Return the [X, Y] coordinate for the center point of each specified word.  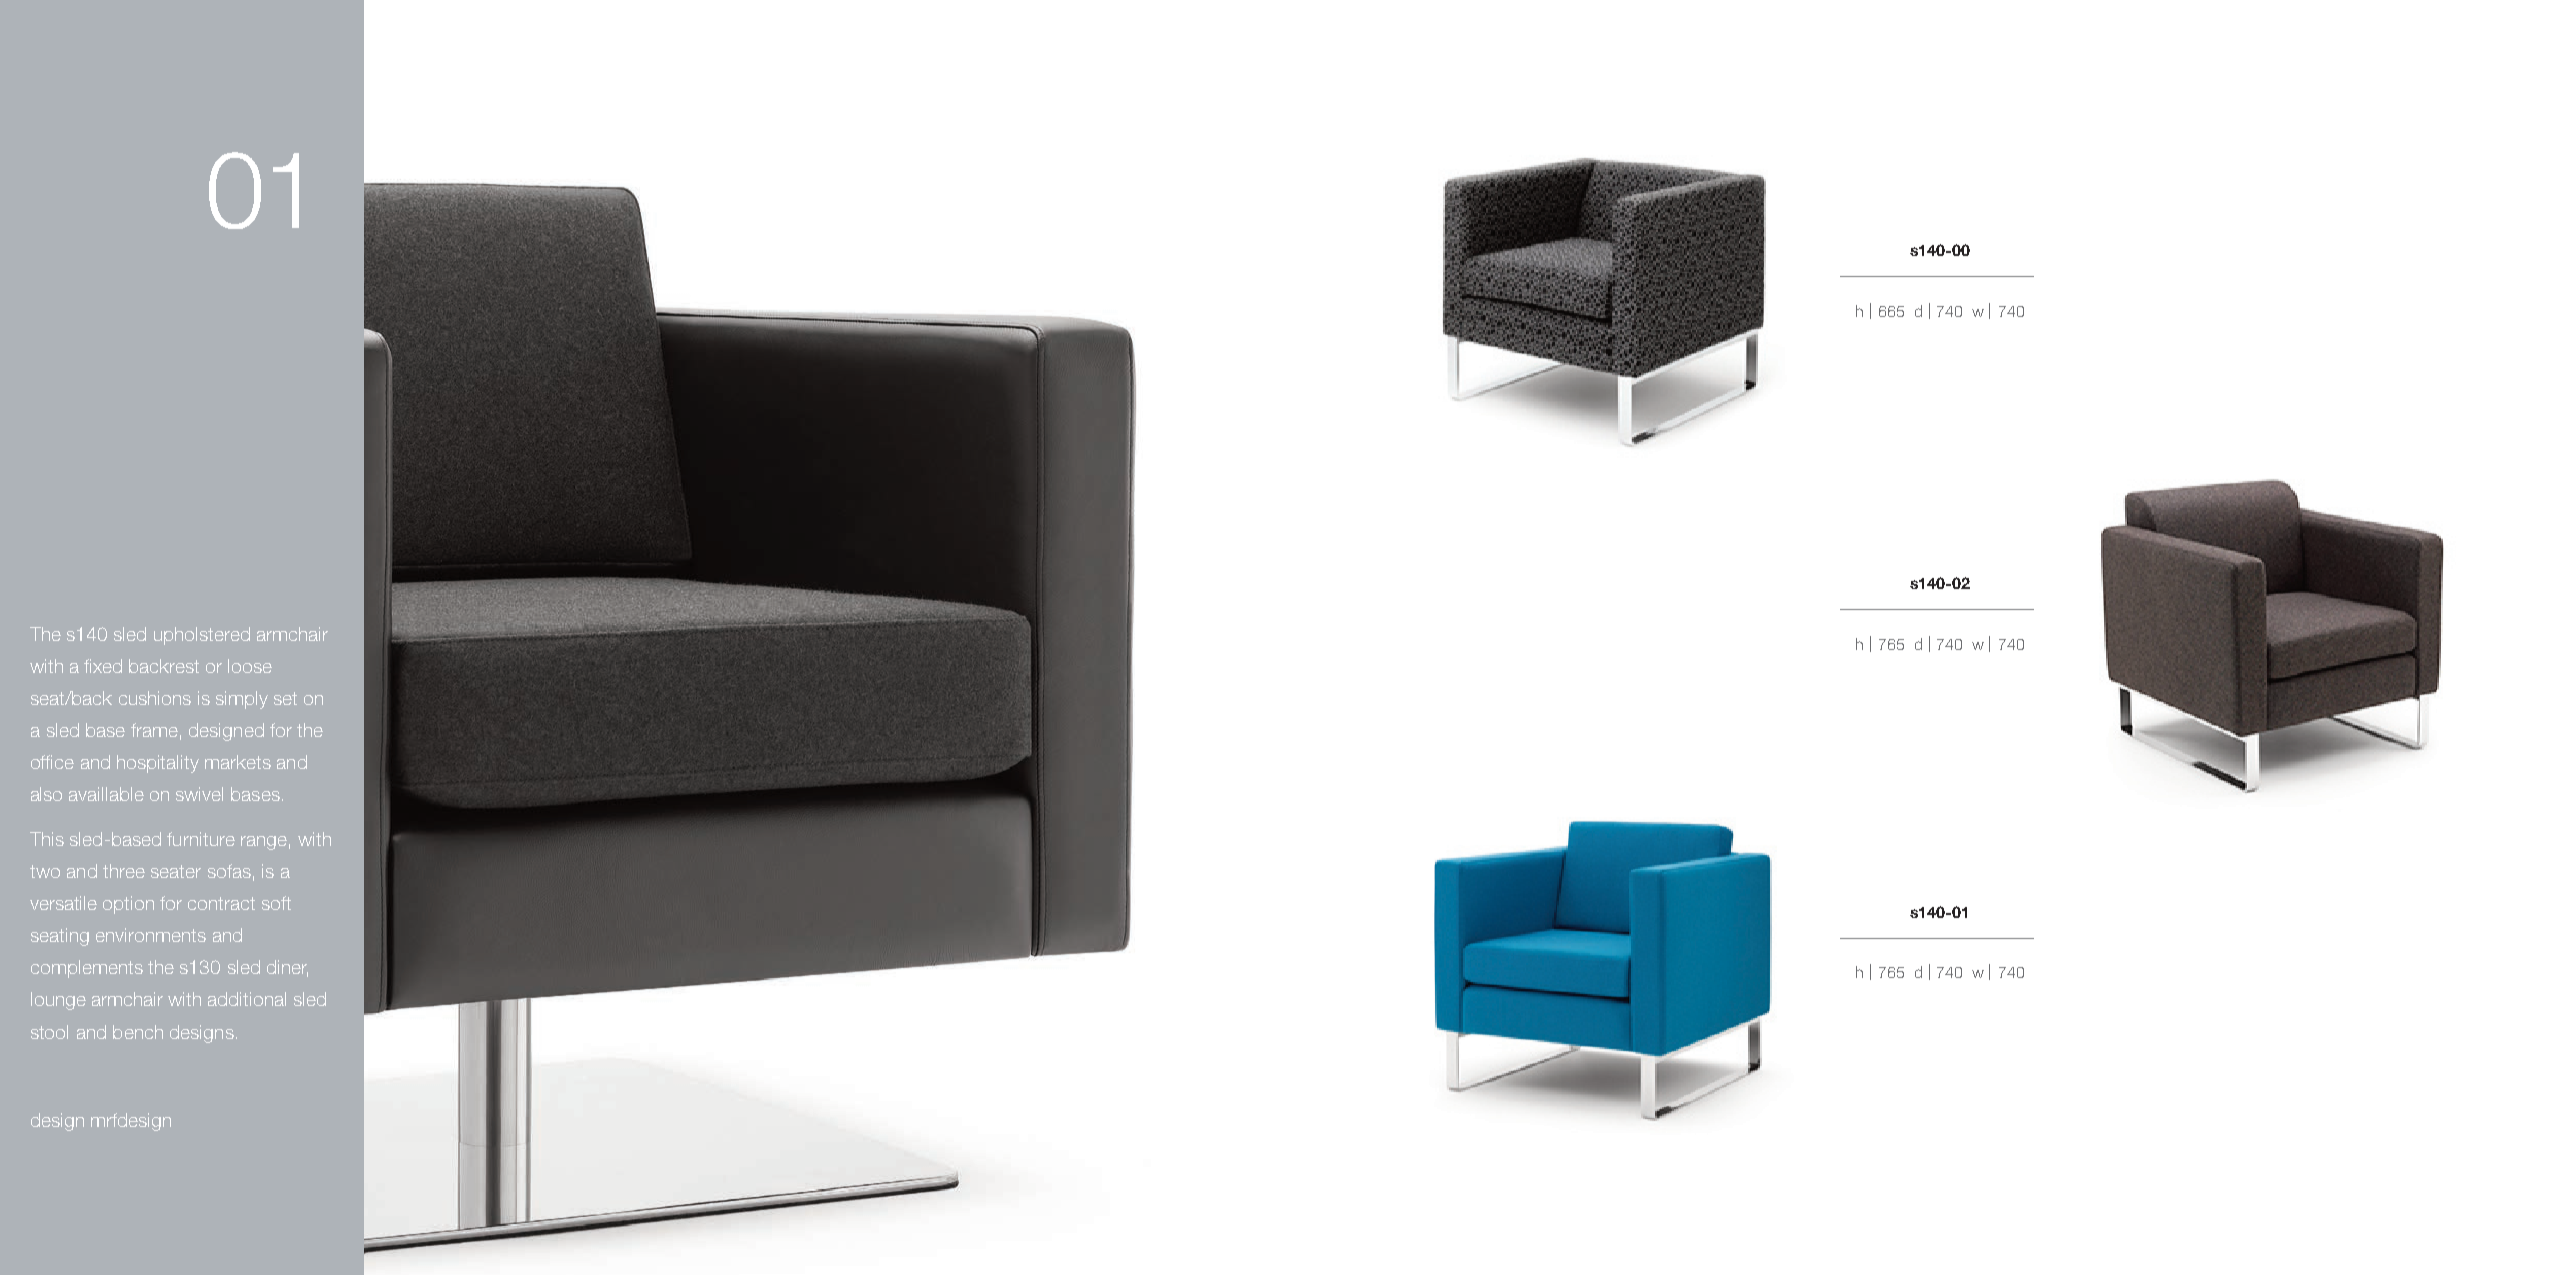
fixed [103, 666]
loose [250, 666]
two [45, 871]
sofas [229, 871]
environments [151, 935]
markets [238, 762]
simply [242, 700]
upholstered [202, 636]
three [124, 871]
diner [287, 968]
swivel [199, 794]
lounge [58, 1001]
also [46, 794]
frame [154, 730]
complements [87, 969]
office [52, 762]
